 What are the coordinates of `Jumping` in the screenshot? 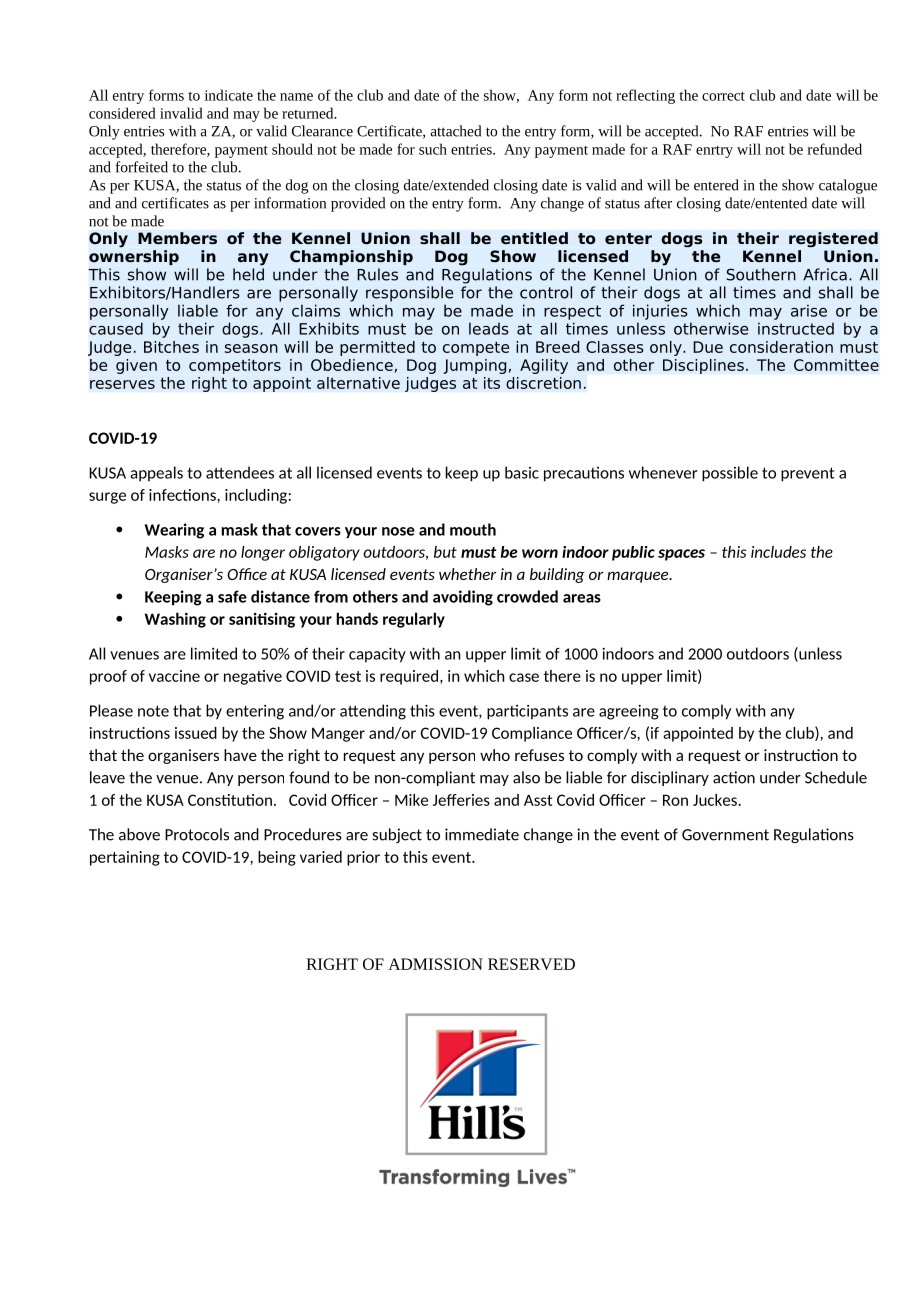 It's located at (474, 366).
